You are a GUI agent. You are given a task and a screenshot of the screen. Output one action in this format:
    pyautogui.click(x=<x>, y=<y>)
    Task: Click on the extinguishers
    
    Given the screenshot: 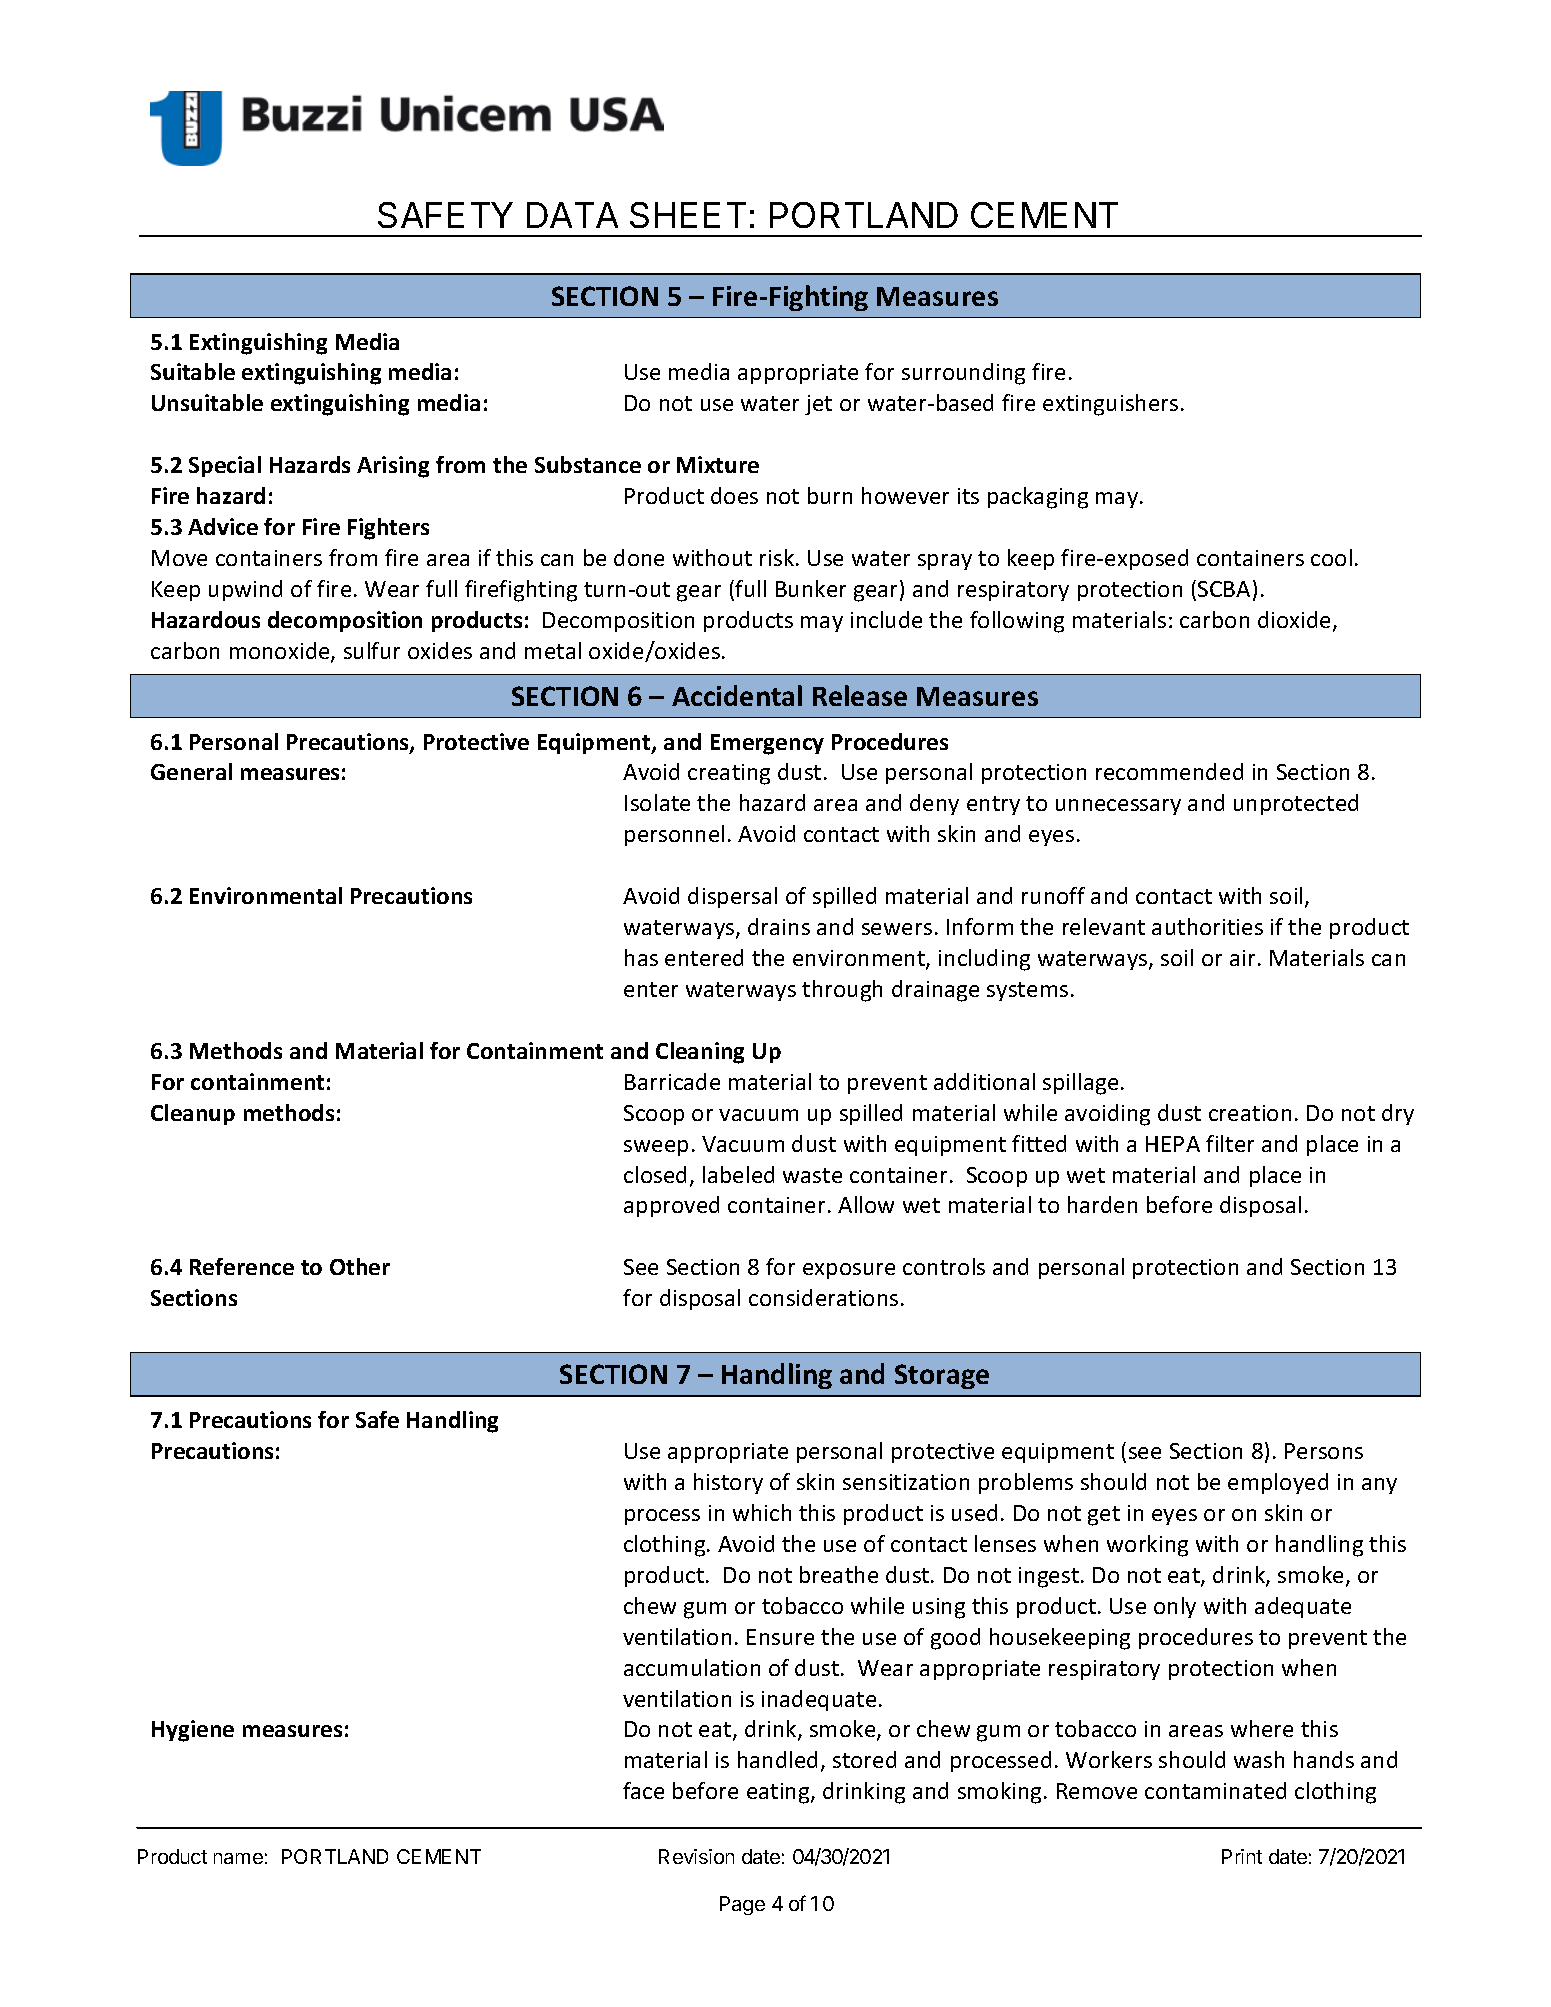 What is the action you would take?
    pyautogui.click(x=1110, y=405)
